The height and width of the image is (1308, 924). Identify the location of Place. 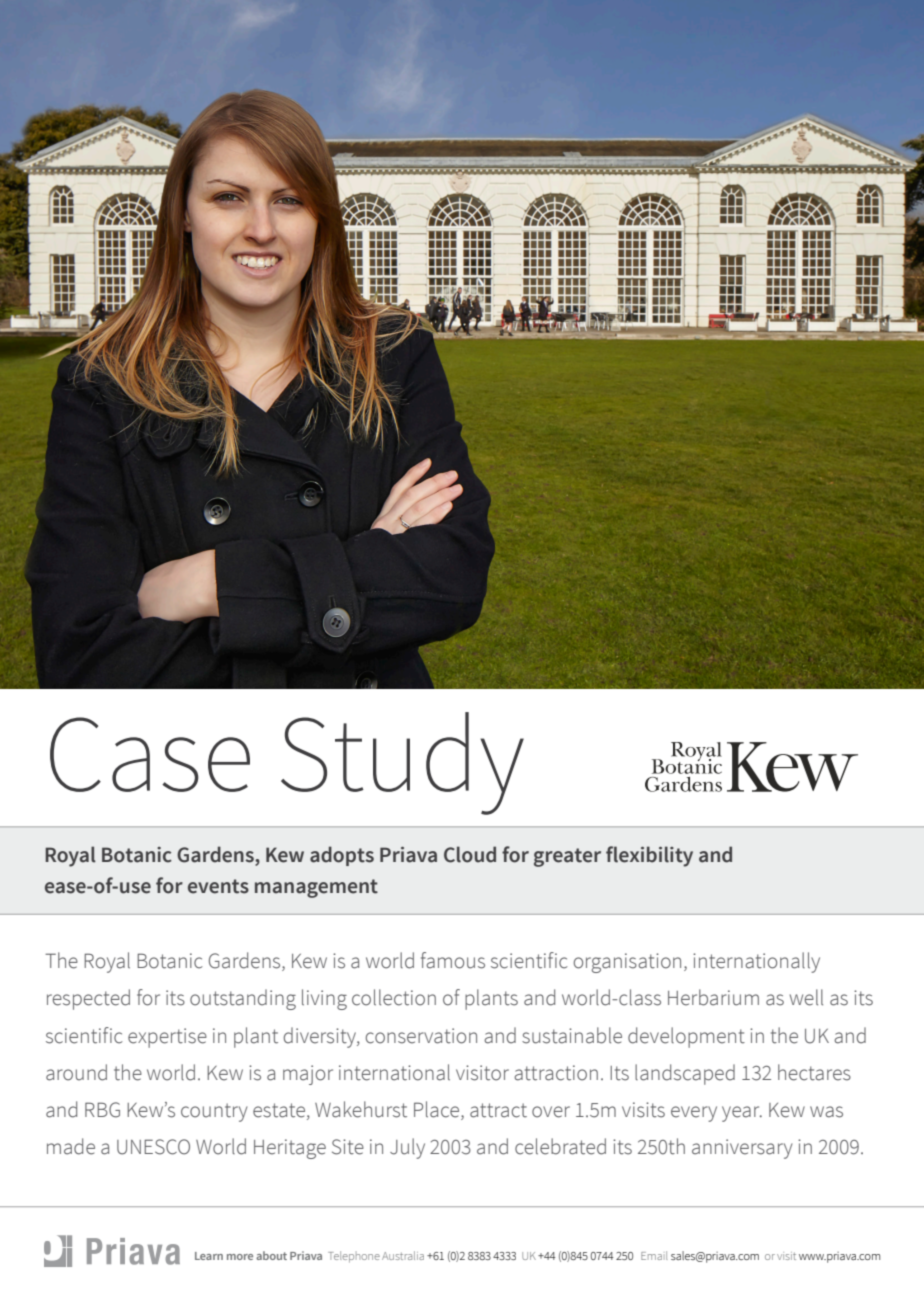
(438, 1110).
